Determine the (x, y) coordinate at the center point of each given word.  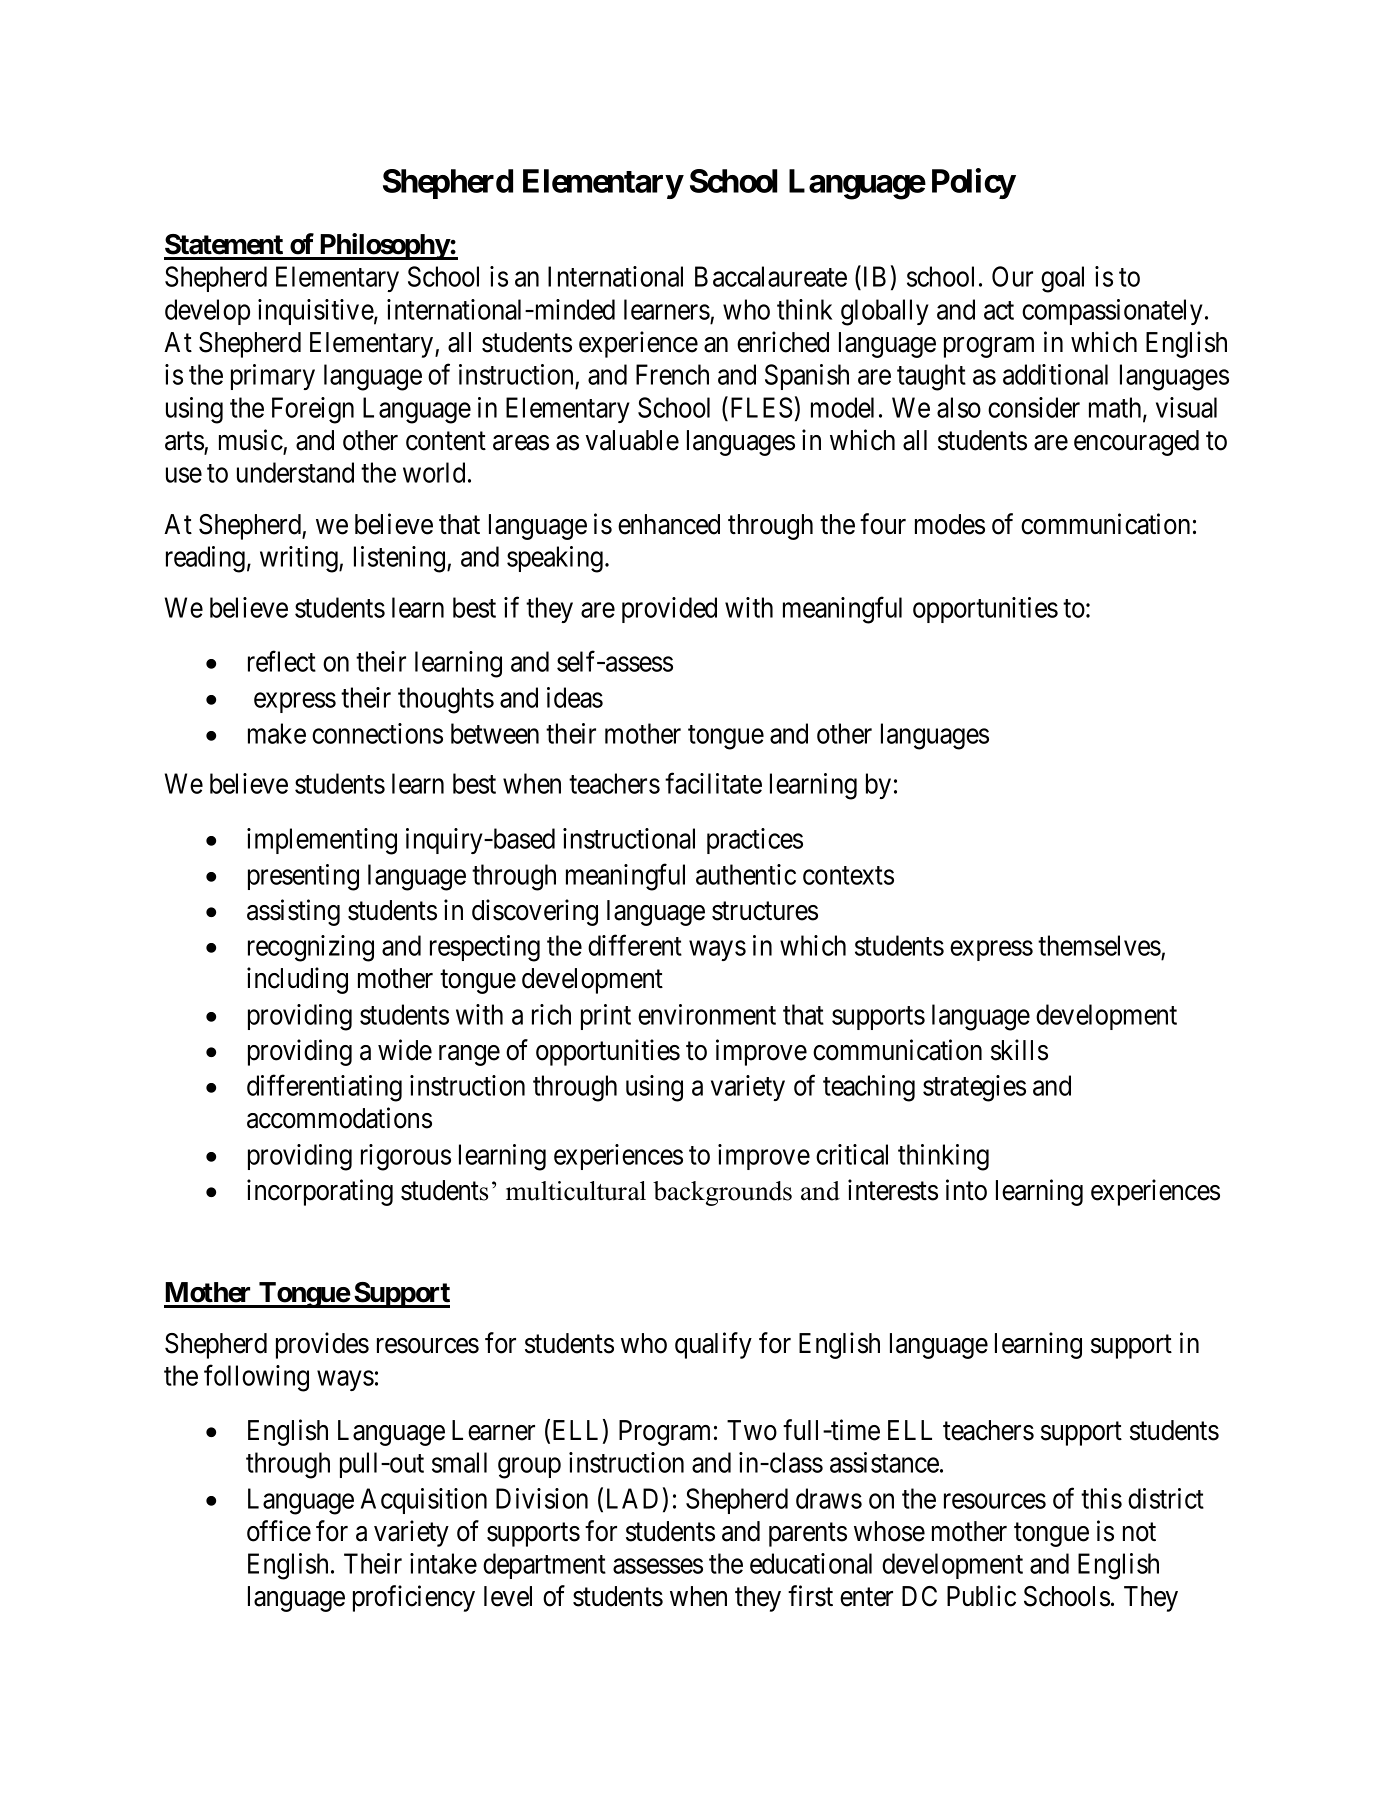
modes (950, 524)
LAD (632, 1498)
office (279, 1531)
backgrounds (722, 1193)
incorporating (320, 1192)
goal (1062, 279)
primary (273, 377)
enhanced (669, 524)
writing (300, 559)
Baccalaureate (771, 276)
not (1139, 1532)
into (966, 1190)
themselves (1099, 945)
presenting (303, 877)
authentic (746, 874)
